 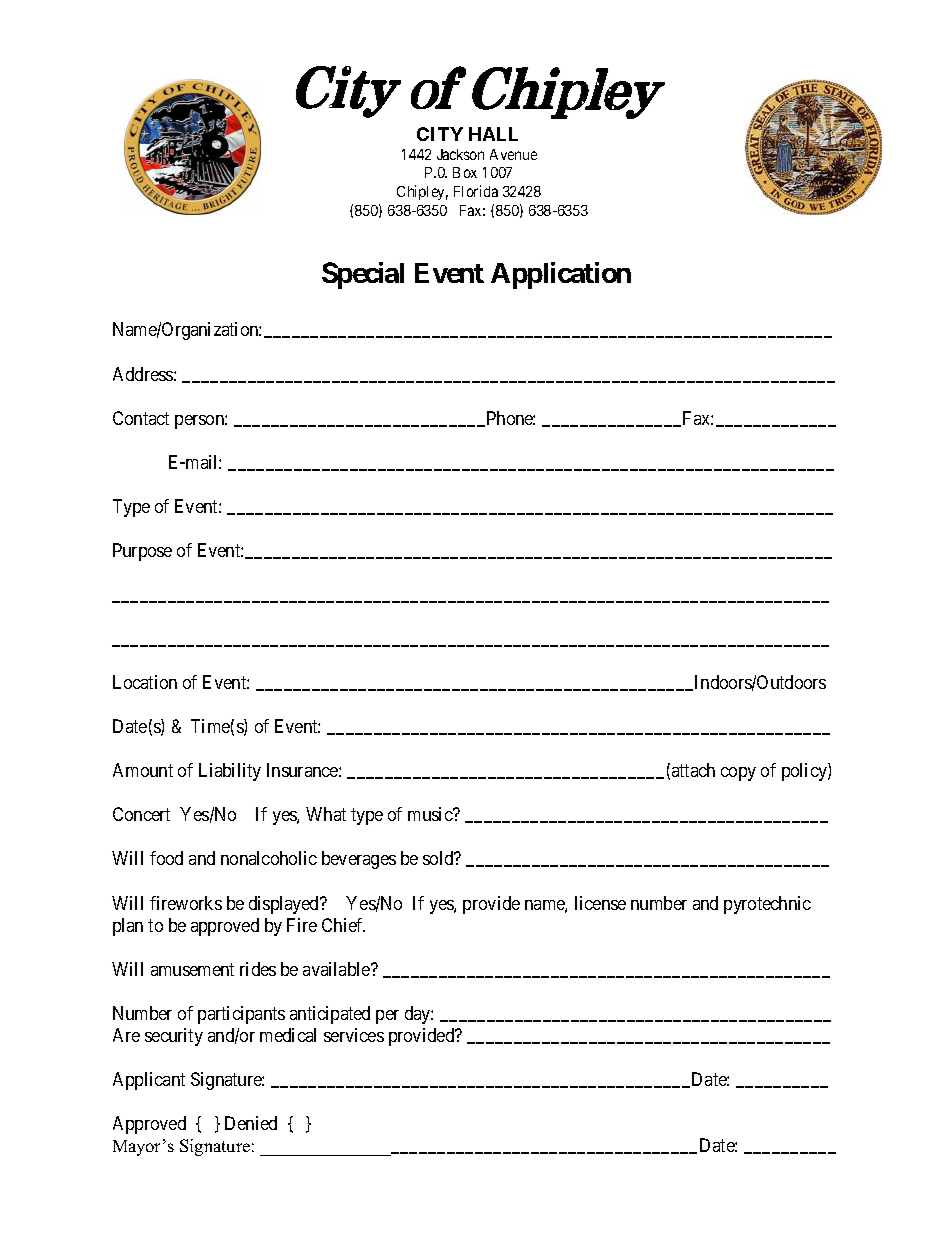 What do you see at coordinates (363, 275) in the screenshot?
I see `Special` at bounding box center [363, 275].
